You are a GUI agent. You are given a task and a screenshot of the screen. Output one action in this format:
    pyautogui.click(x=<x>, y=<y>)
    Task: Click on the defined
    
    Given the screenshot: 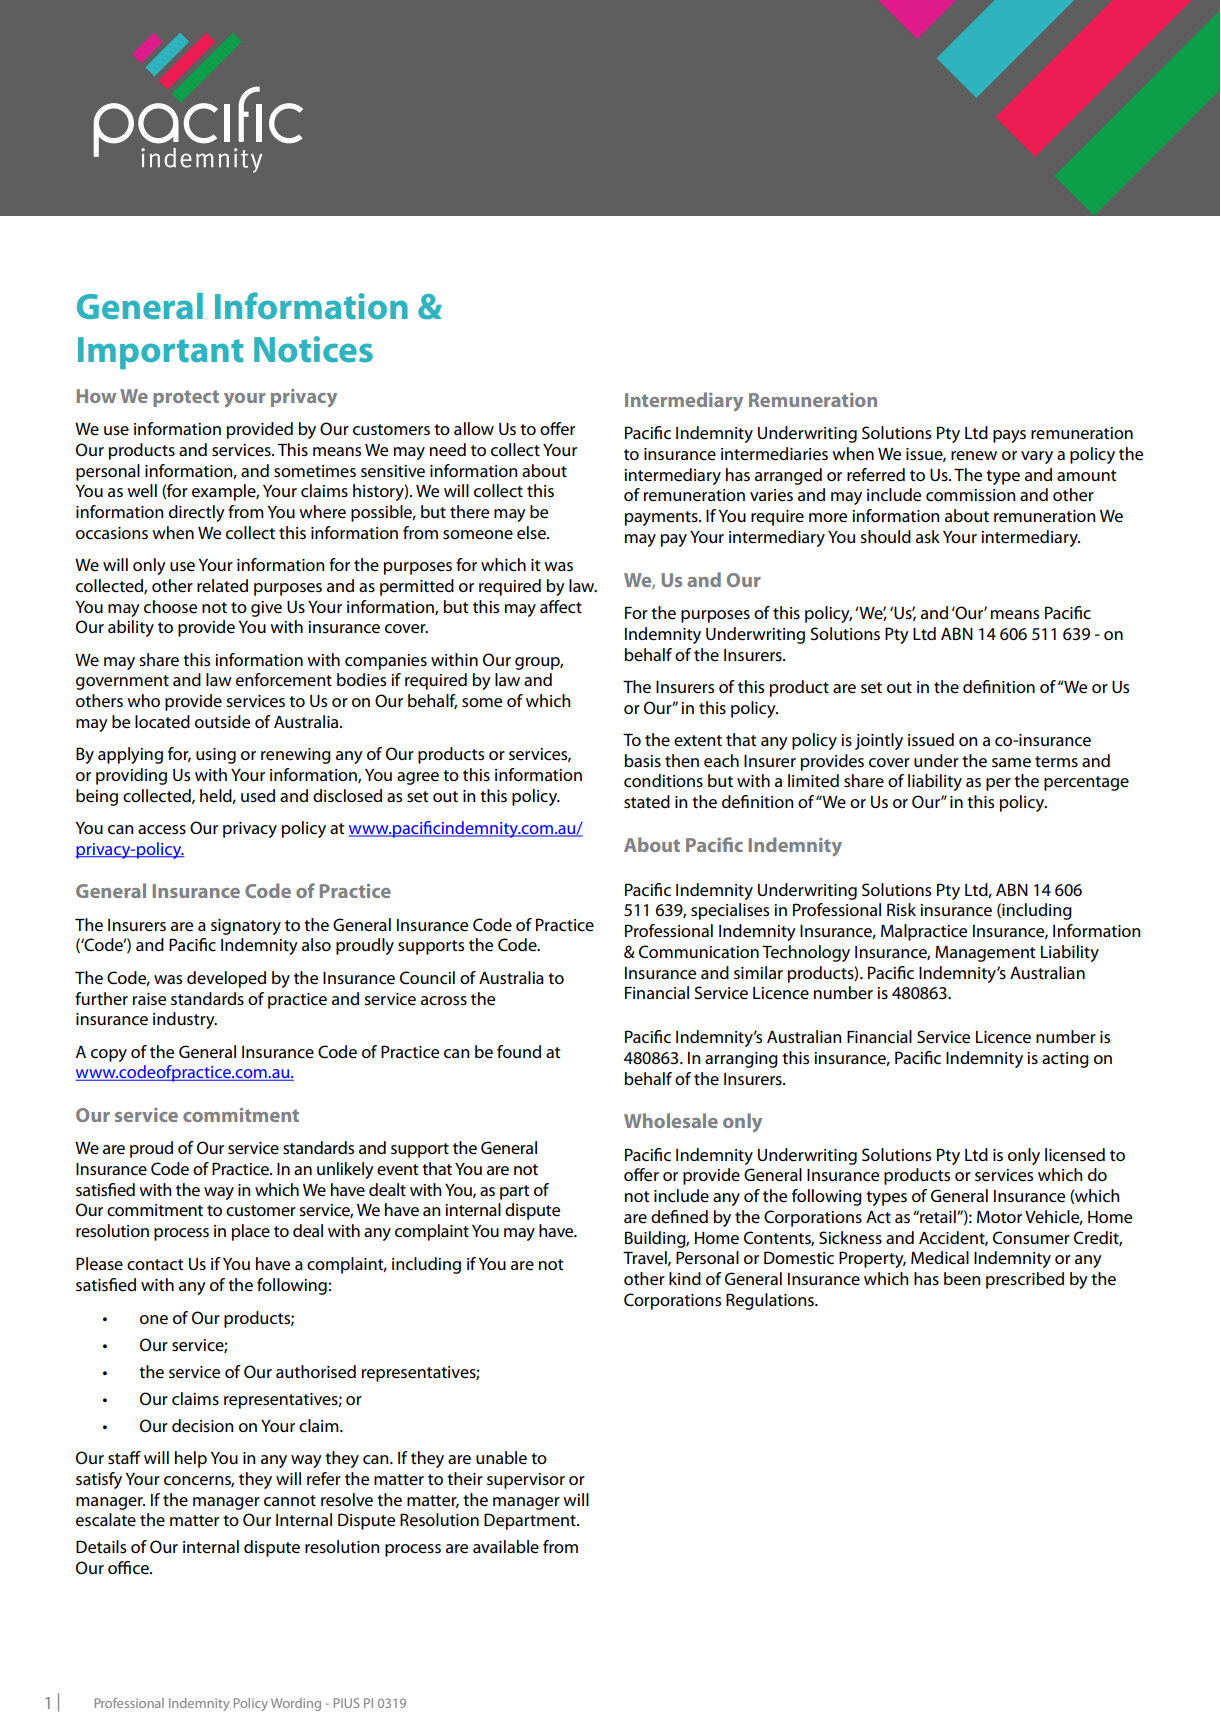 What is the action you would take?
    pyautogui.click(x=679, y=1217)
